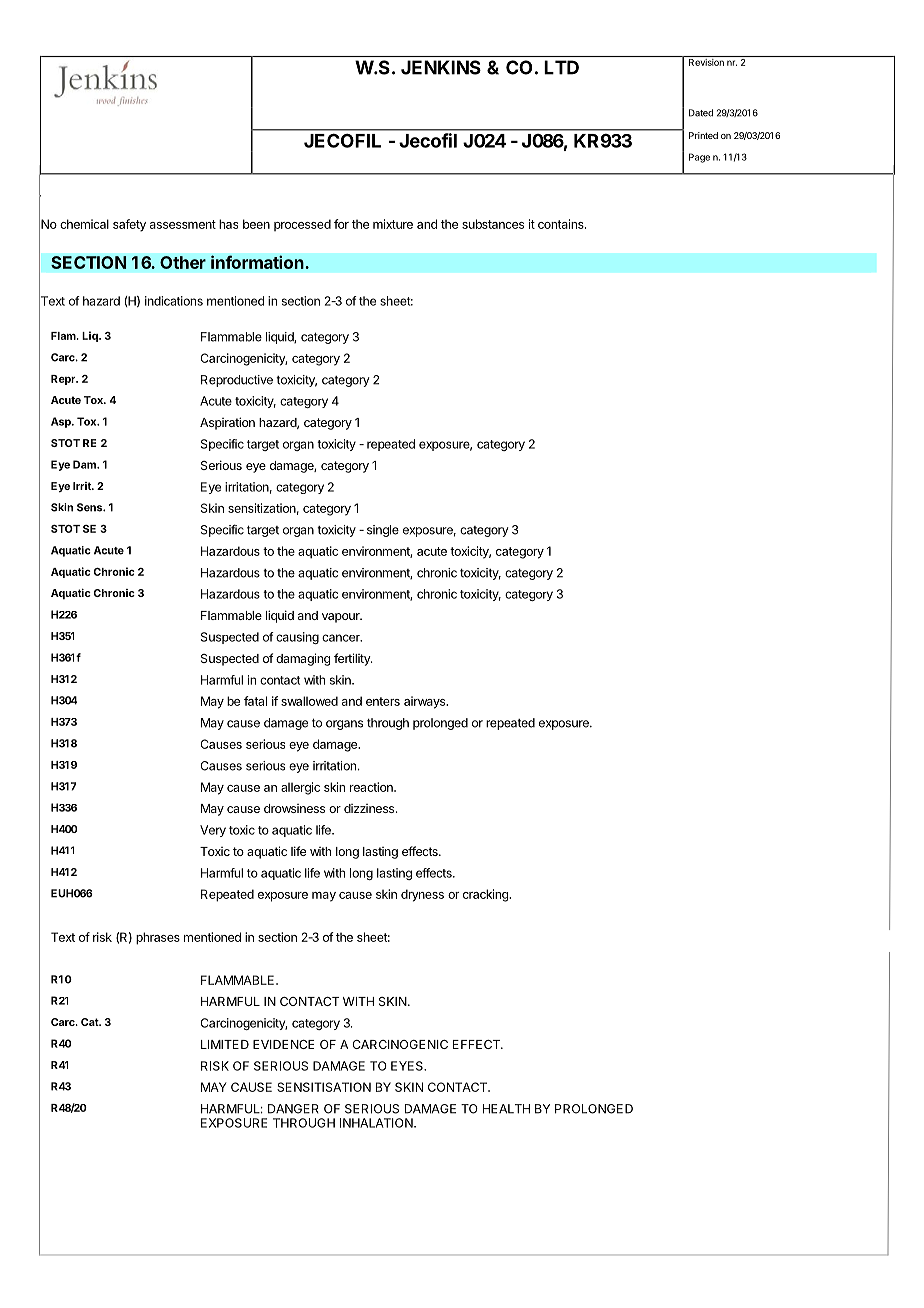  What do you see at coordinates (255, 701) in the document?
I see `fatal` at bounding box center [255, 701].
